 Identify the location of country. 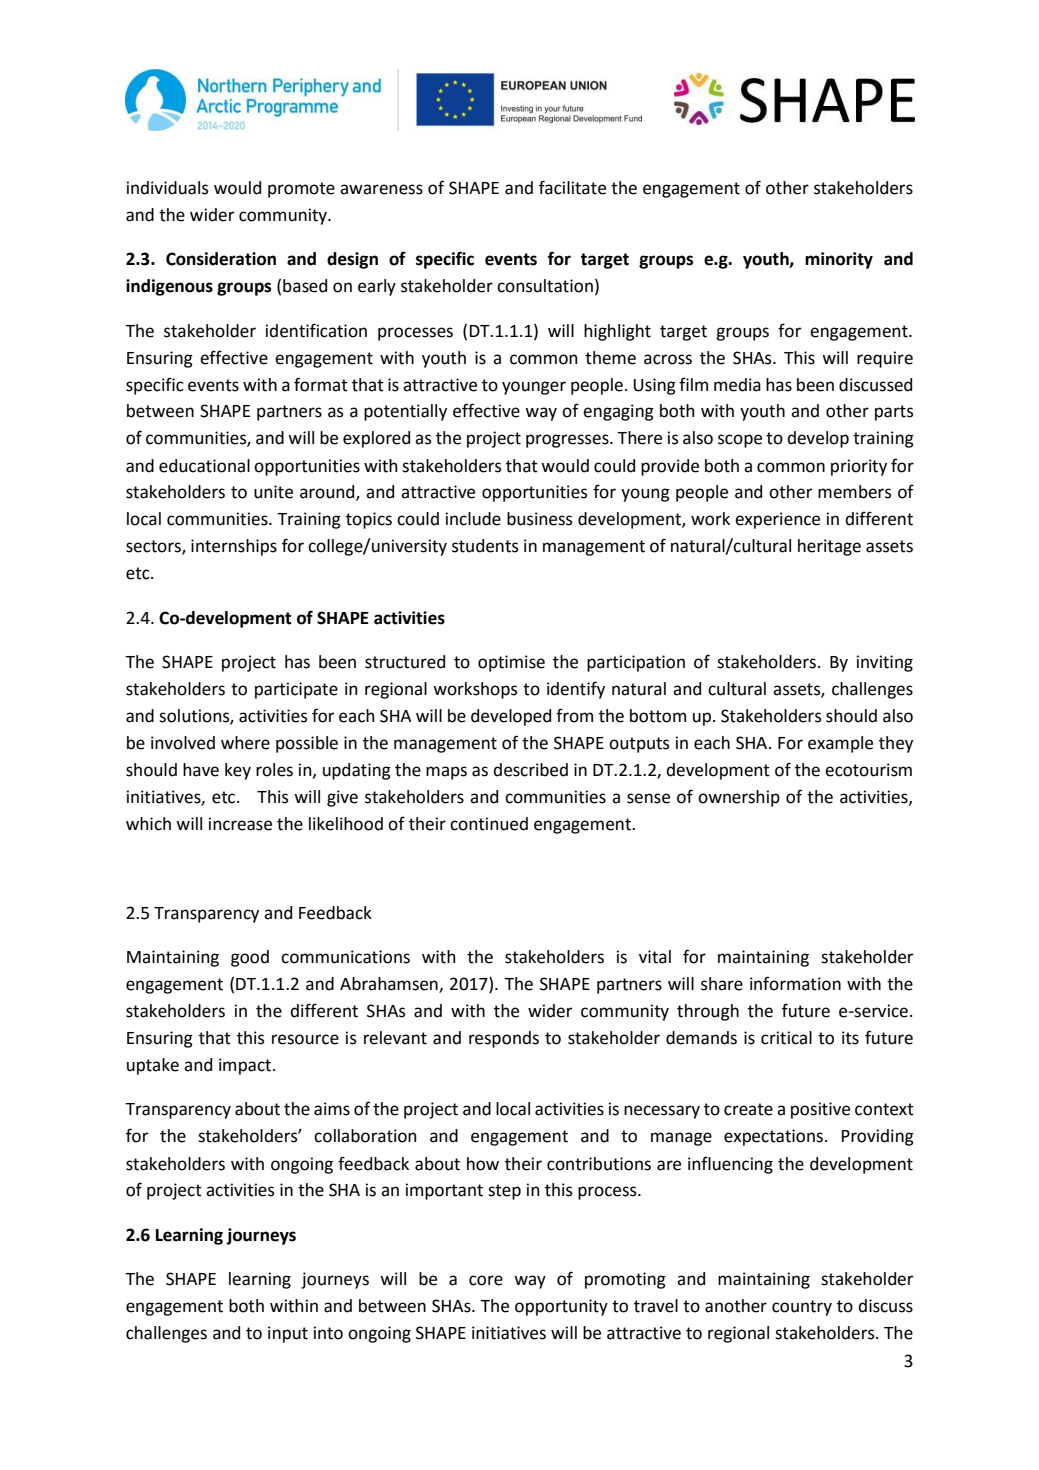
(802, 1308).
